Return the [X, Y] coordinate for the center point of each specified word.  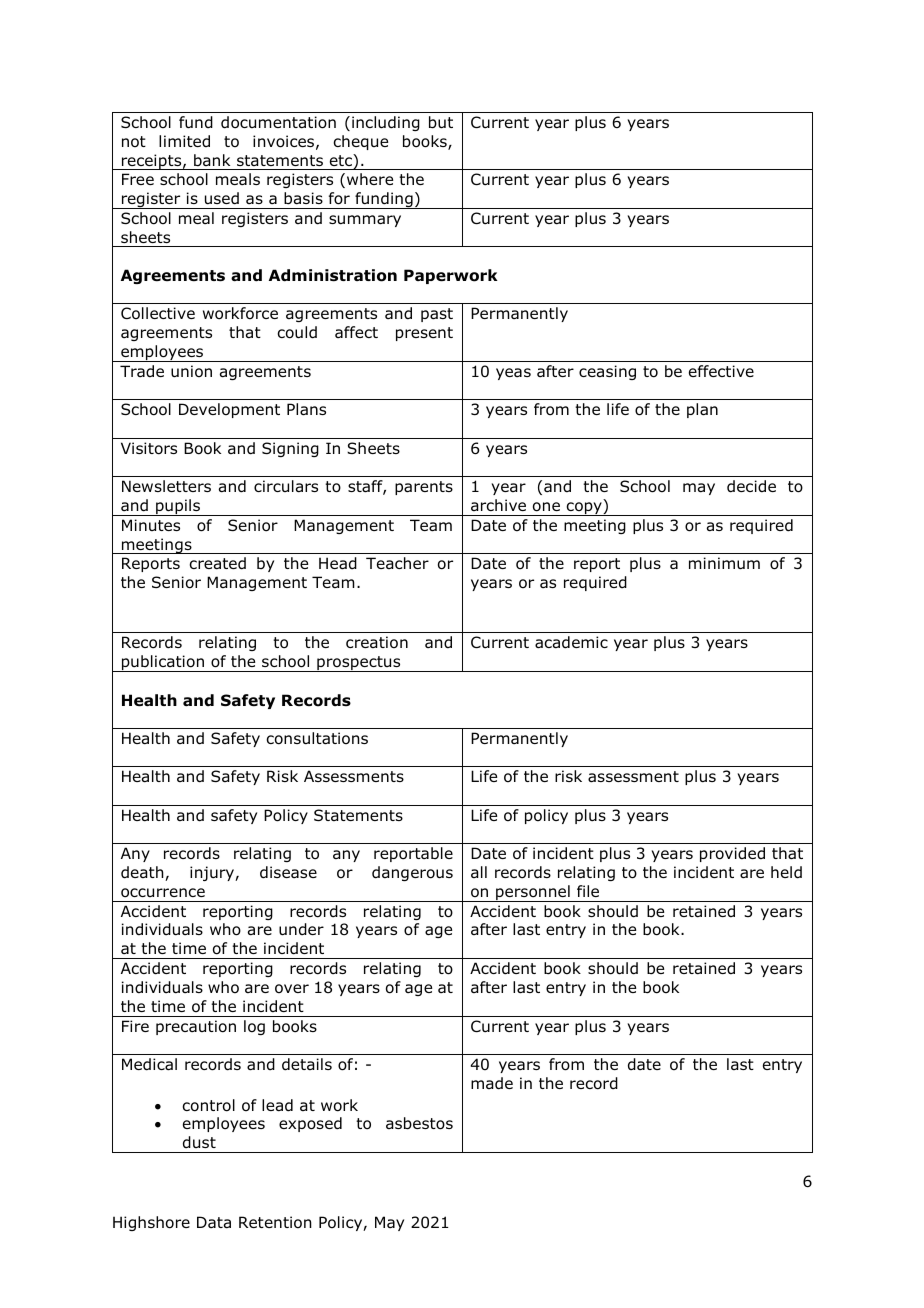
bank [212, 160]
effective [721, 371]
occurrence [163, 893]
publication [162, 663]
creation [377, 642]
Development [229, 410]
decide [751, 486]
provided [732, 854]
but [441, 122]
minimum [724, 563]
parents [424, 488]
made [492, 1083]
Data [214, 1222]
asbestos [419, 1123]
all [479, 872]
